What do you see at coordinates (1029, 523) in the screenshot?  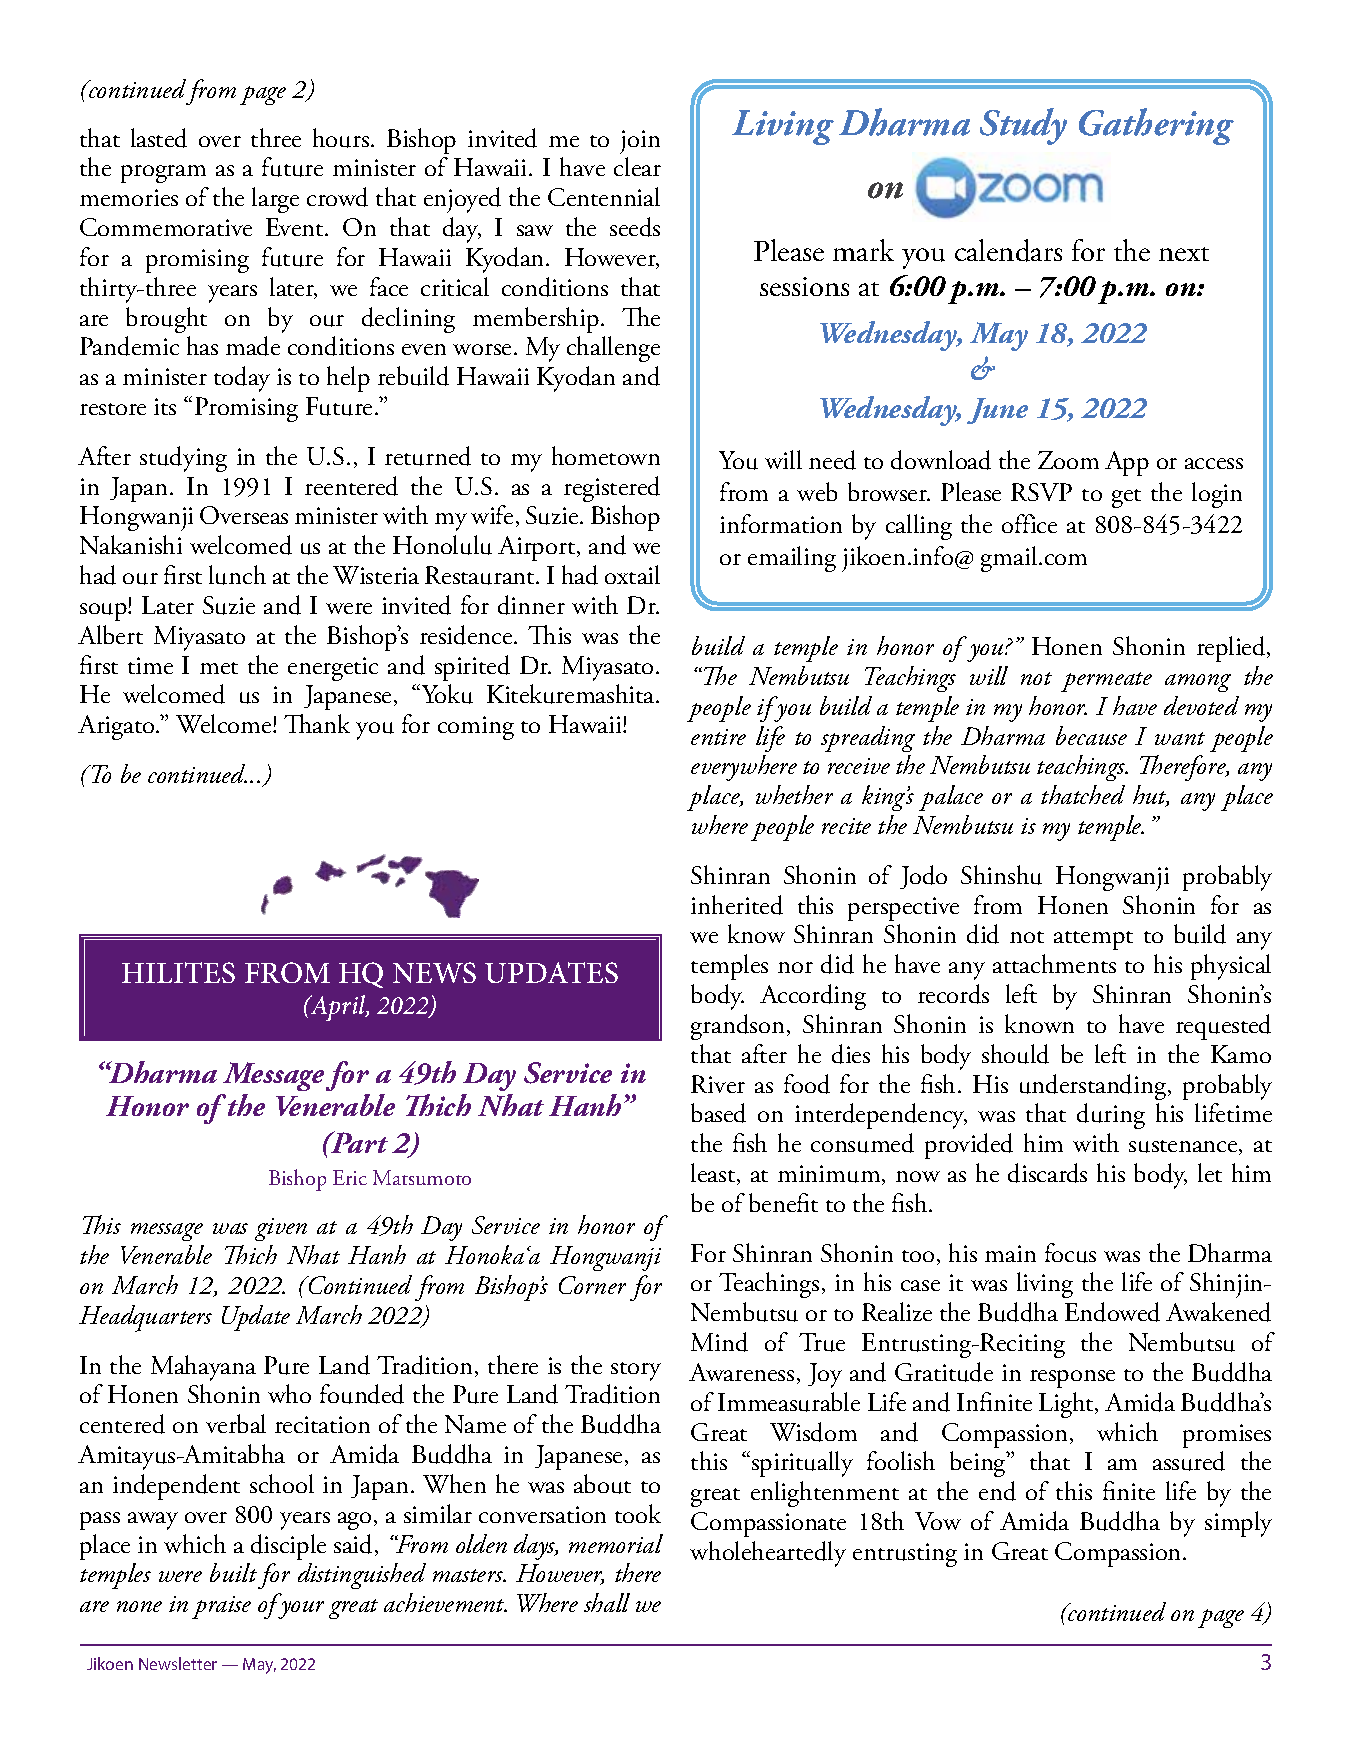 I see `office` at bounding box center [1029, 523].
